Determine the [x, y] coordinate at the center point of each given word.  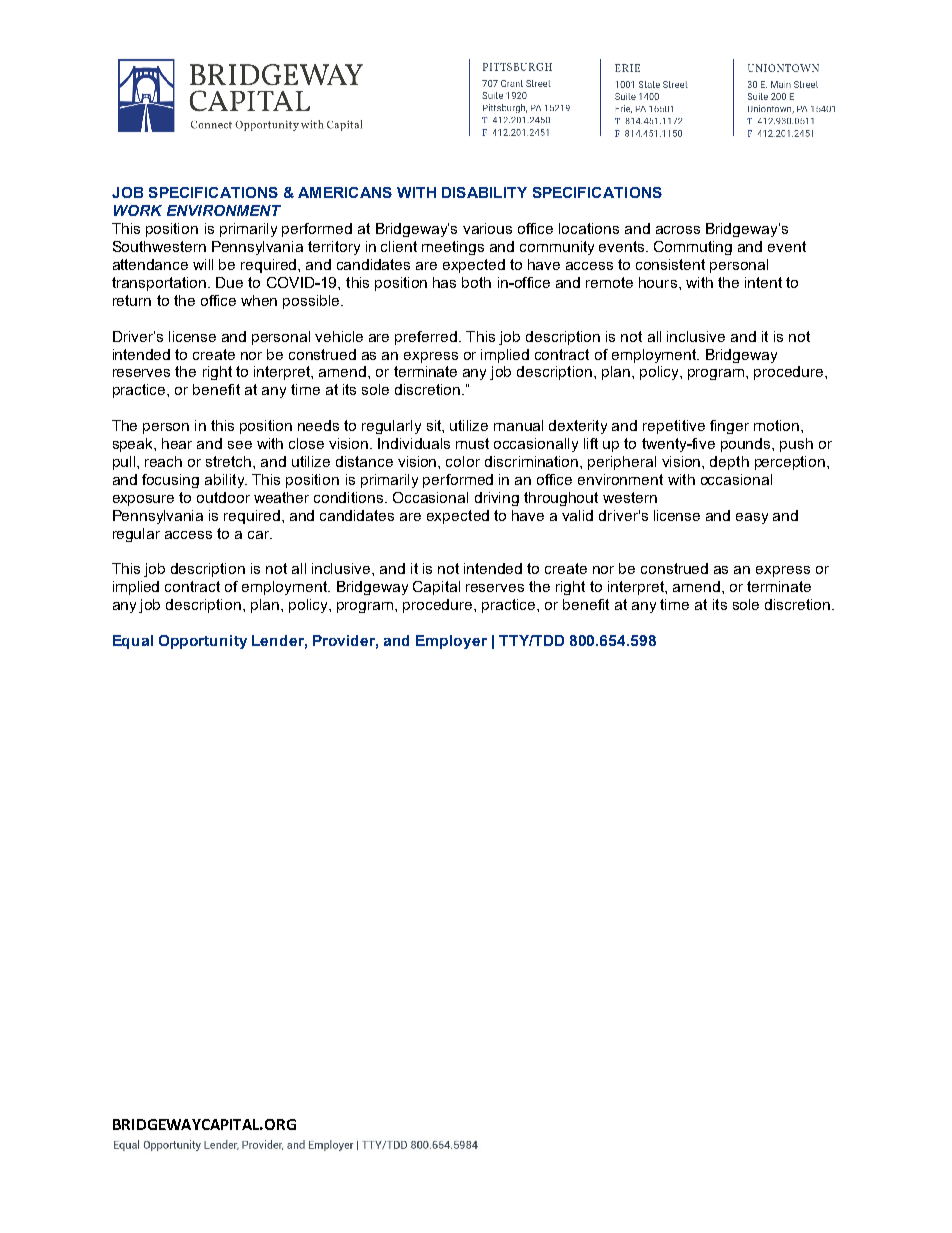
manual [518, 425]
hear [177, 443]
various [487, 228]
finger [729, 427]
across [678, 230]
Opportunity [203, 642]
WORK [138, 210]
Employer [451, 642]
